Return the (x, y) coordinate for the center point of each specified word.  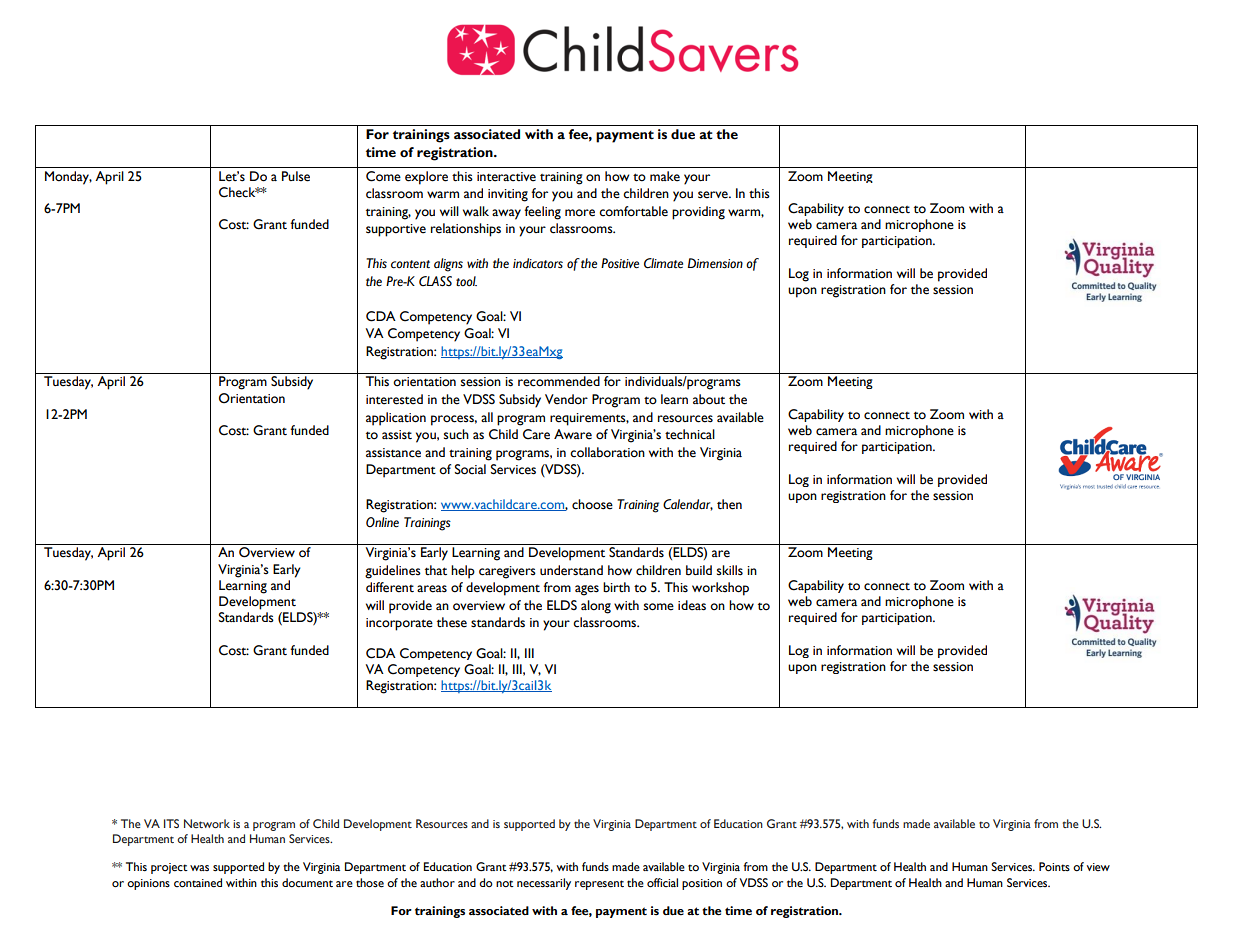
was (199, 868)
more (580, 213)
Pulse (296, 176)
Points (1054, 867)
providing (698, 213)
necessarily (544, 884)
